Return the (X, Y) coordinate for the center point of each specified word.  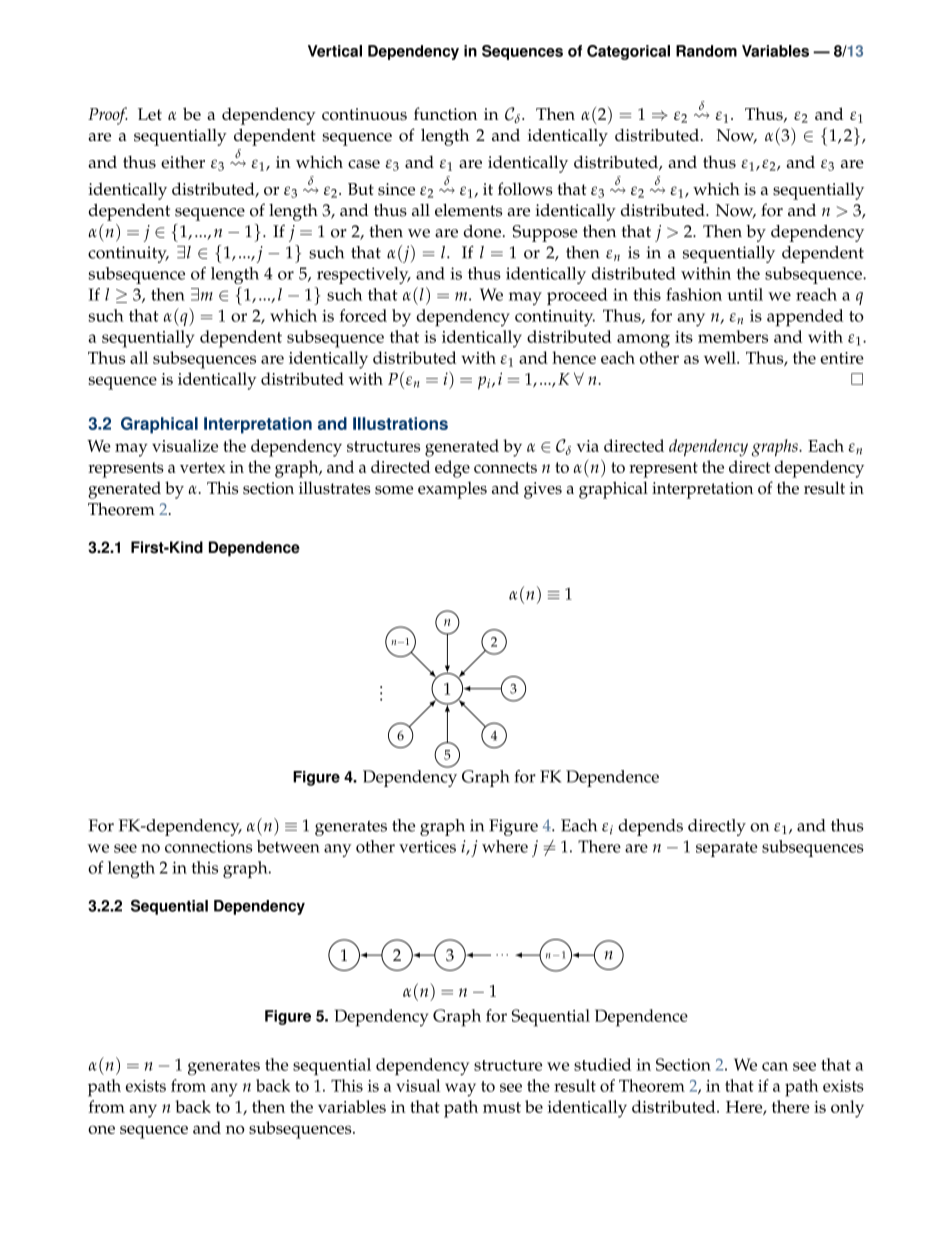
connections (208, 846)
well (721, 357)
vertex (202, 467)
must (502, 1107)
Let (150, 114)
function (445, 114)
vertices (427, 846)
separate (727, 849)
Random (706, 51)
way (460, 1090)
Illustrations (400, 423)
